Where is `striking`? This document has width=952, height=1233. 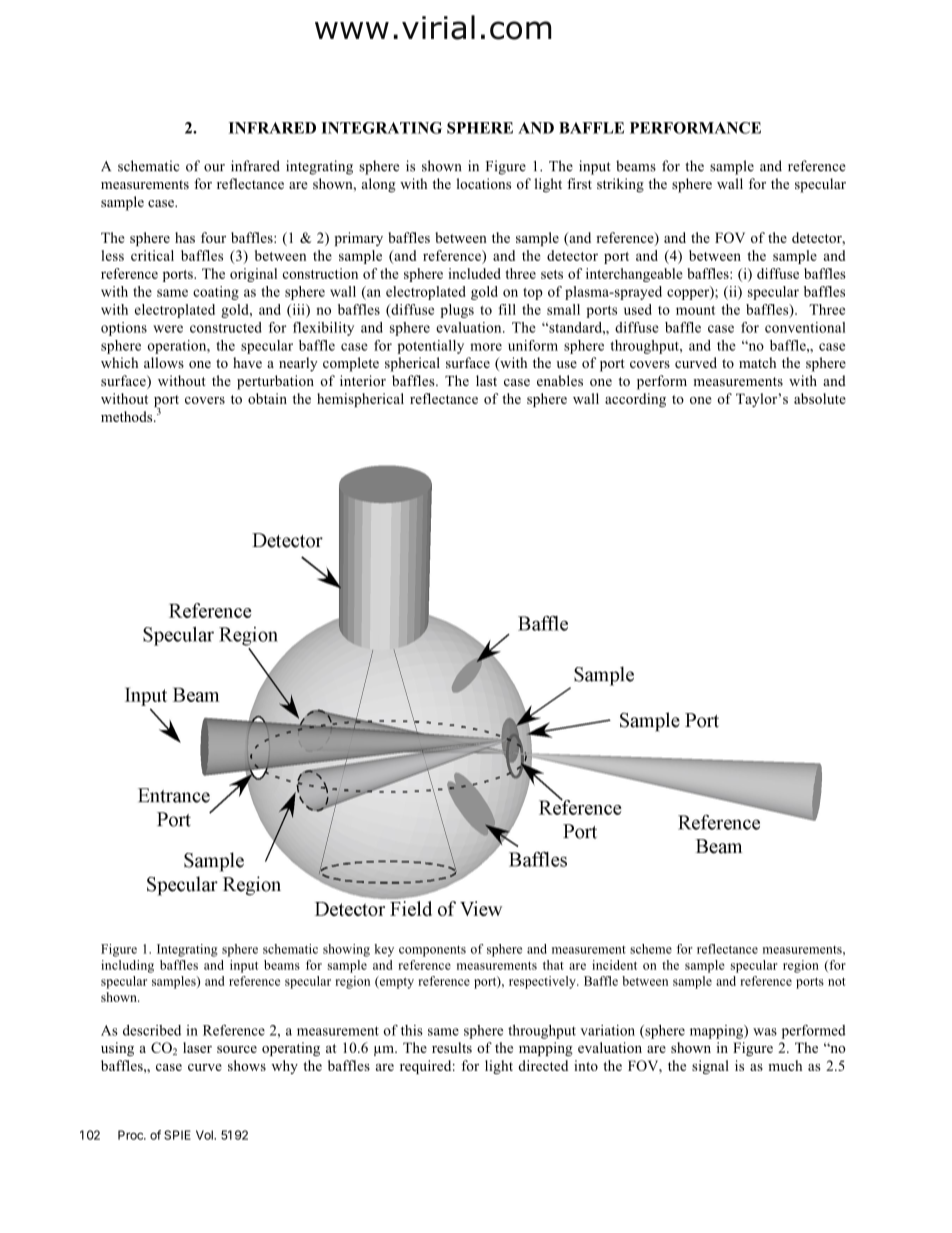
striking is located at coordinates (620, 185).
